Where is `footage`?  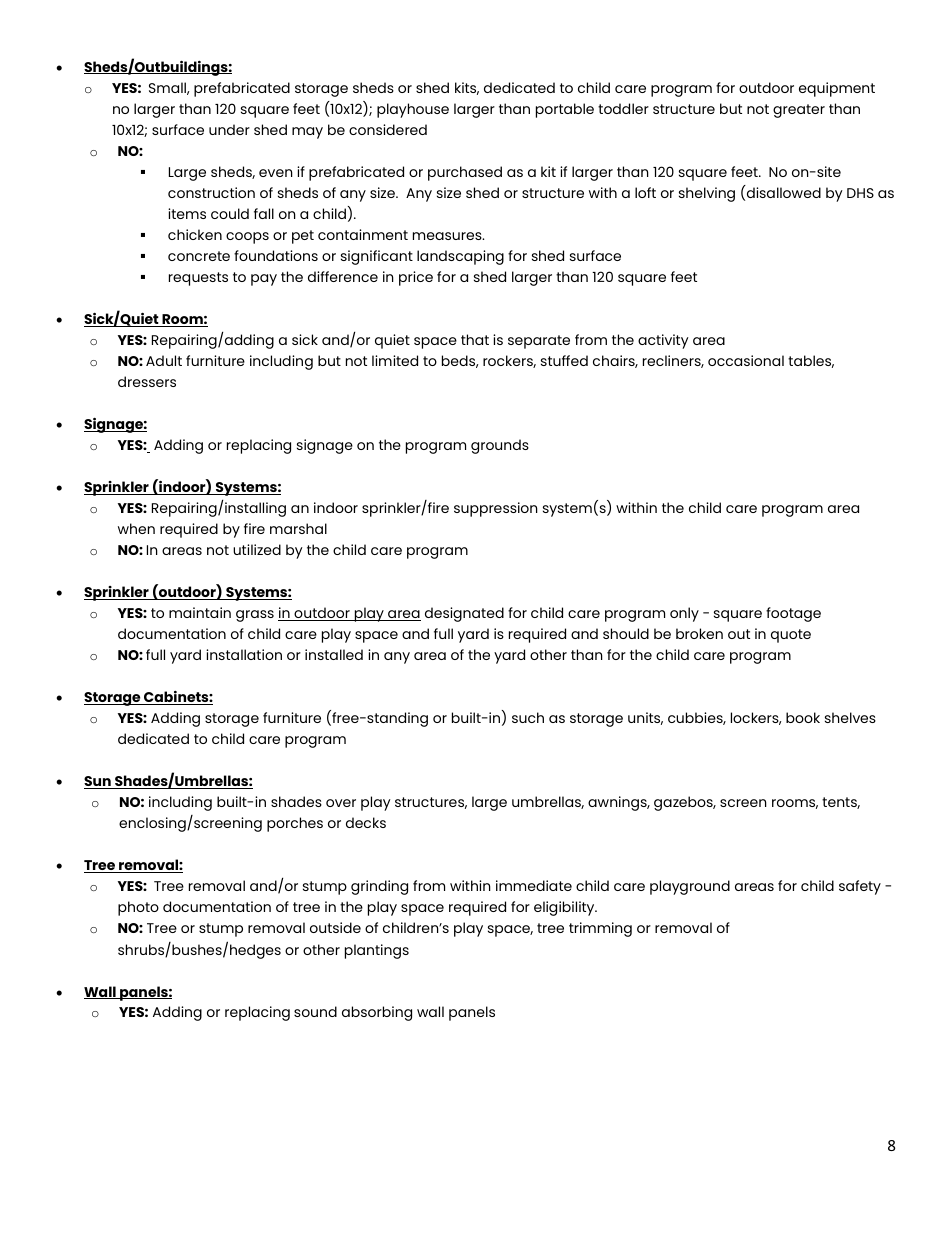 footage is located at coordinates (793, 614).
